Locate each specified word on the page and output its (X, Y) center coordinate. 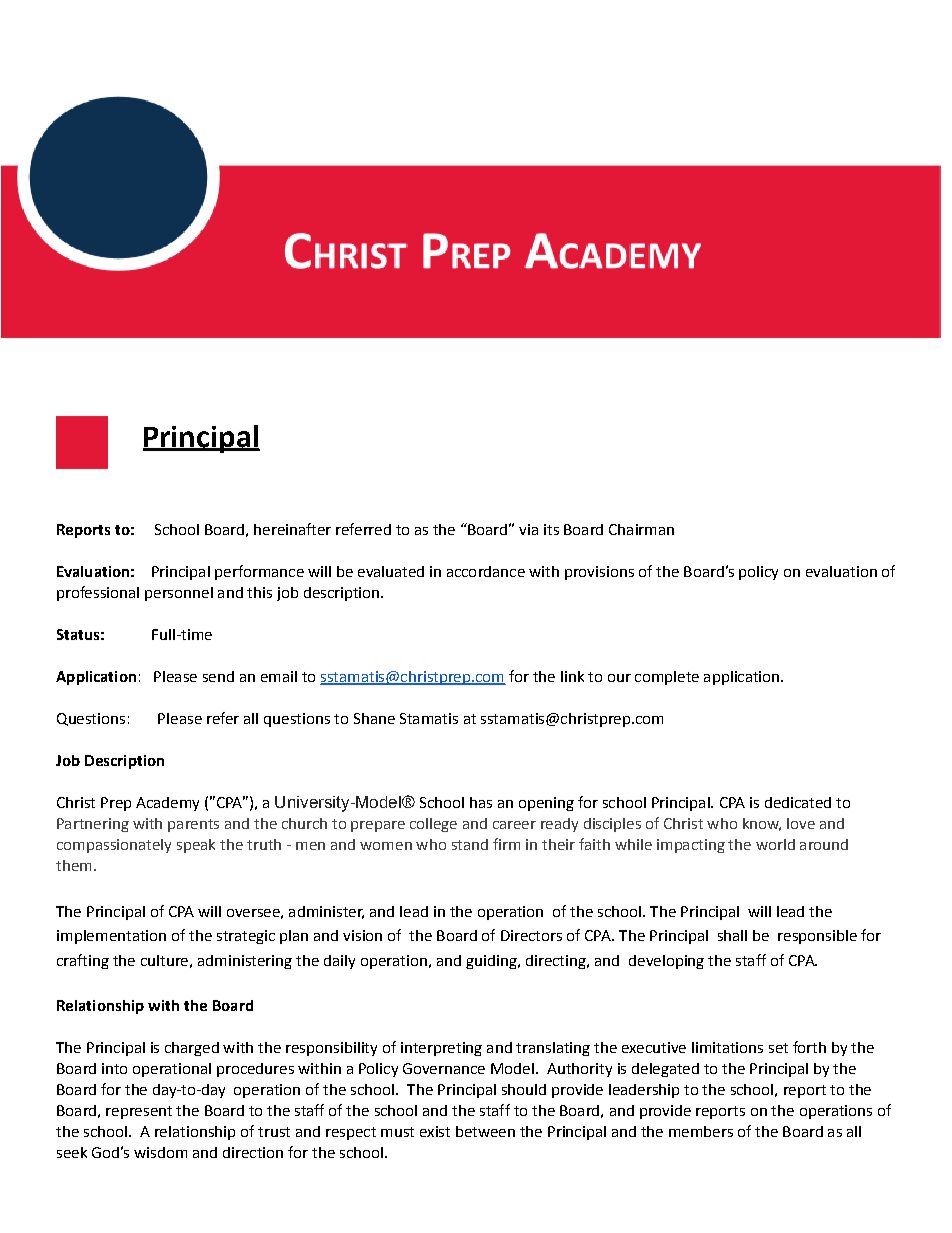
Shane (374, 718)
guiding (492, 962)
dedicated (798, 802)
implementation (111, 937)
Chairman (641, 529)
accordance (486, 571)
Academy (167, 804)
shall (732, 935)
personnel (179, 594)
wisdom (160, 1152)
